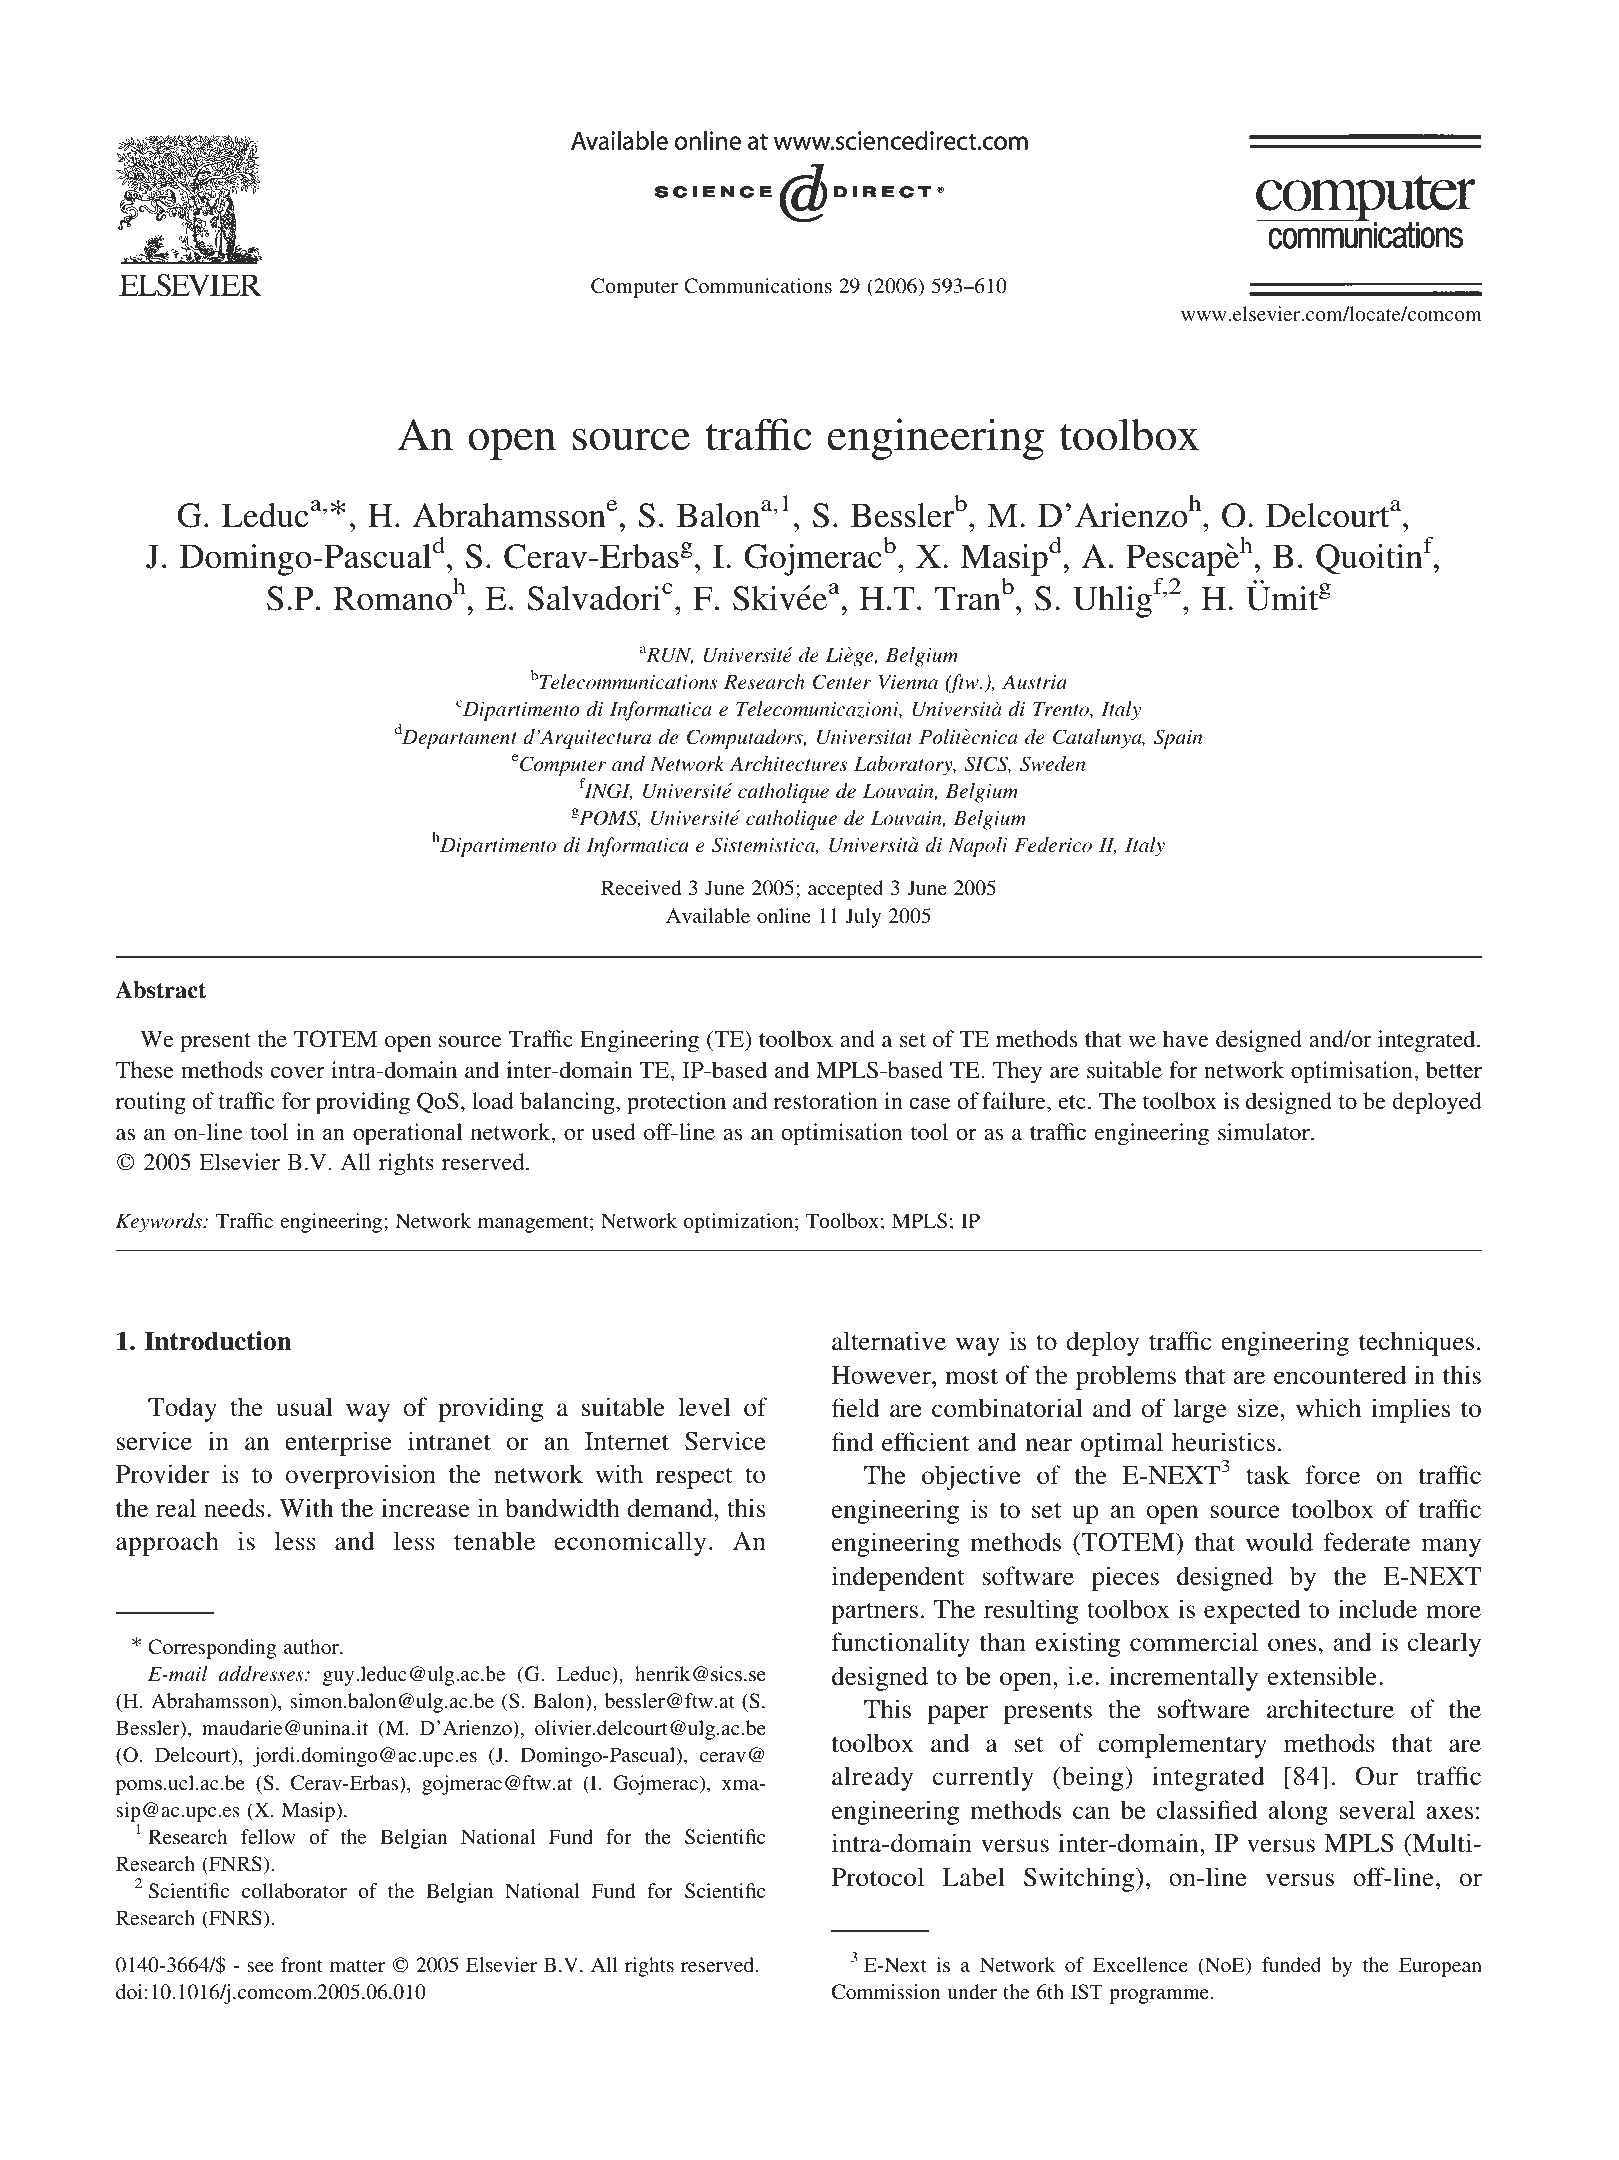 The height and width of the screenshot is (2160, 1619). I want to click on restoration, so click(826, 1100).
